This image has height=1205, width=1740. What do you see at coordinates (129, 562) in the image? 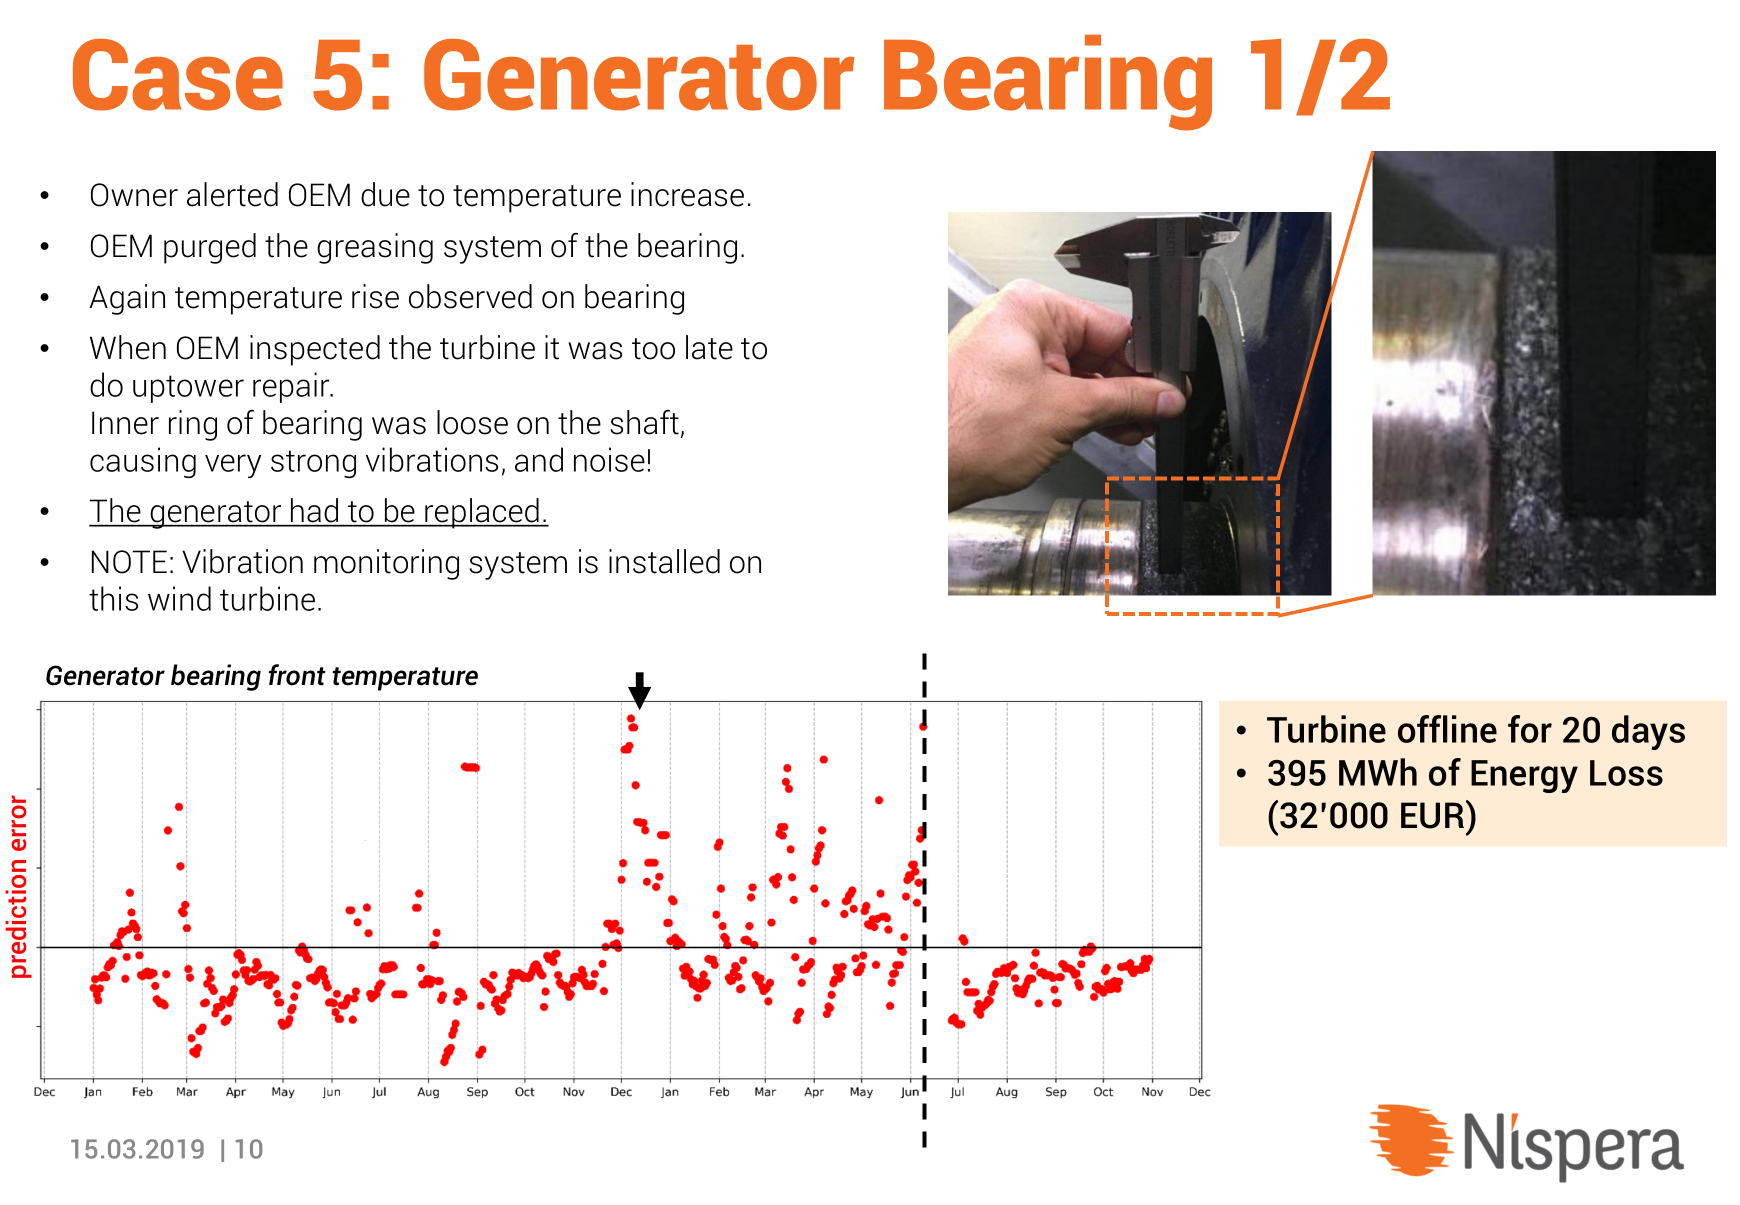
I see `NOTE` at bounding box center [129, 562].
